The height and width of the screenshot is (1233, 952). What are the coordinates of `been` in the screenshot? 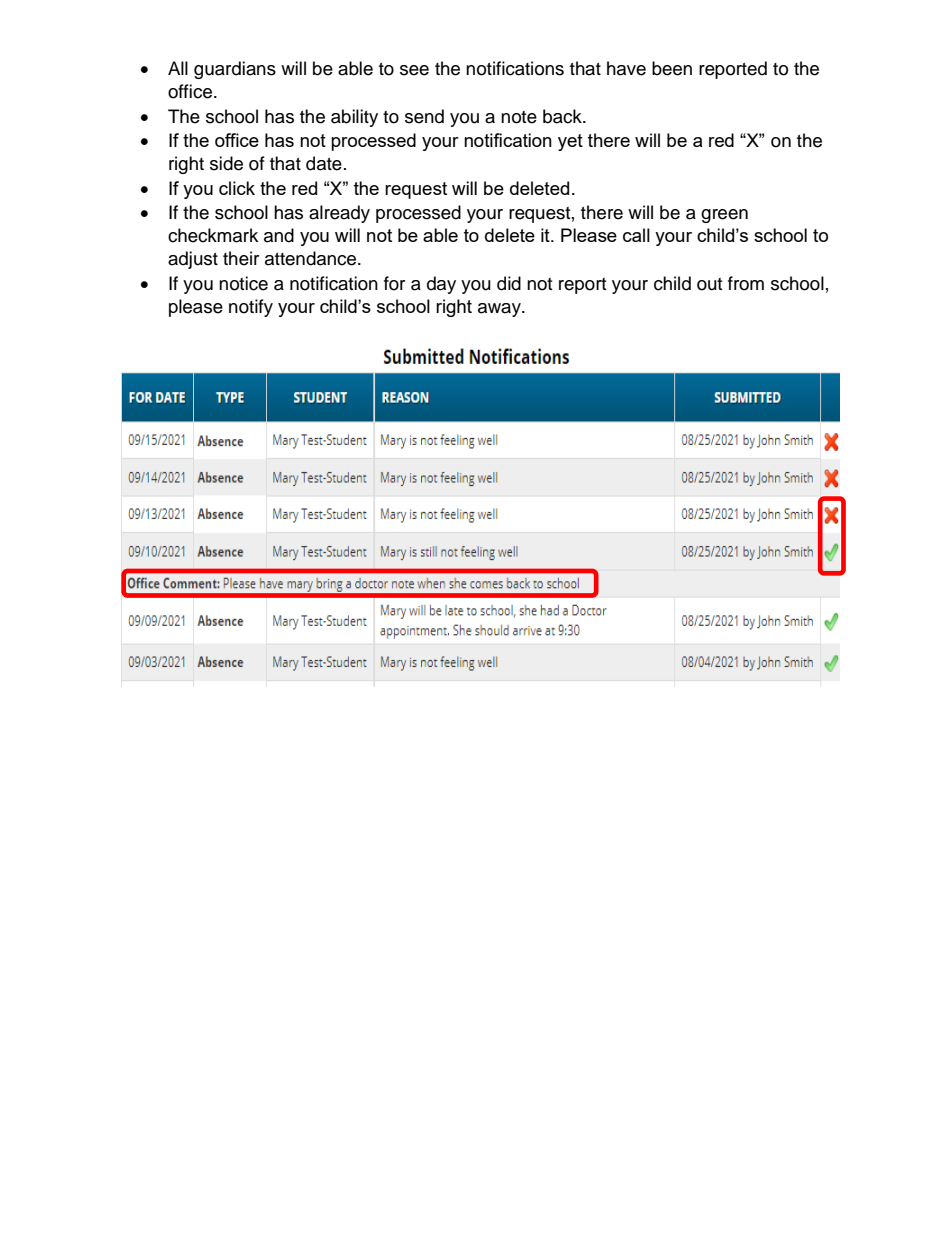 It's located at (672, 68).
